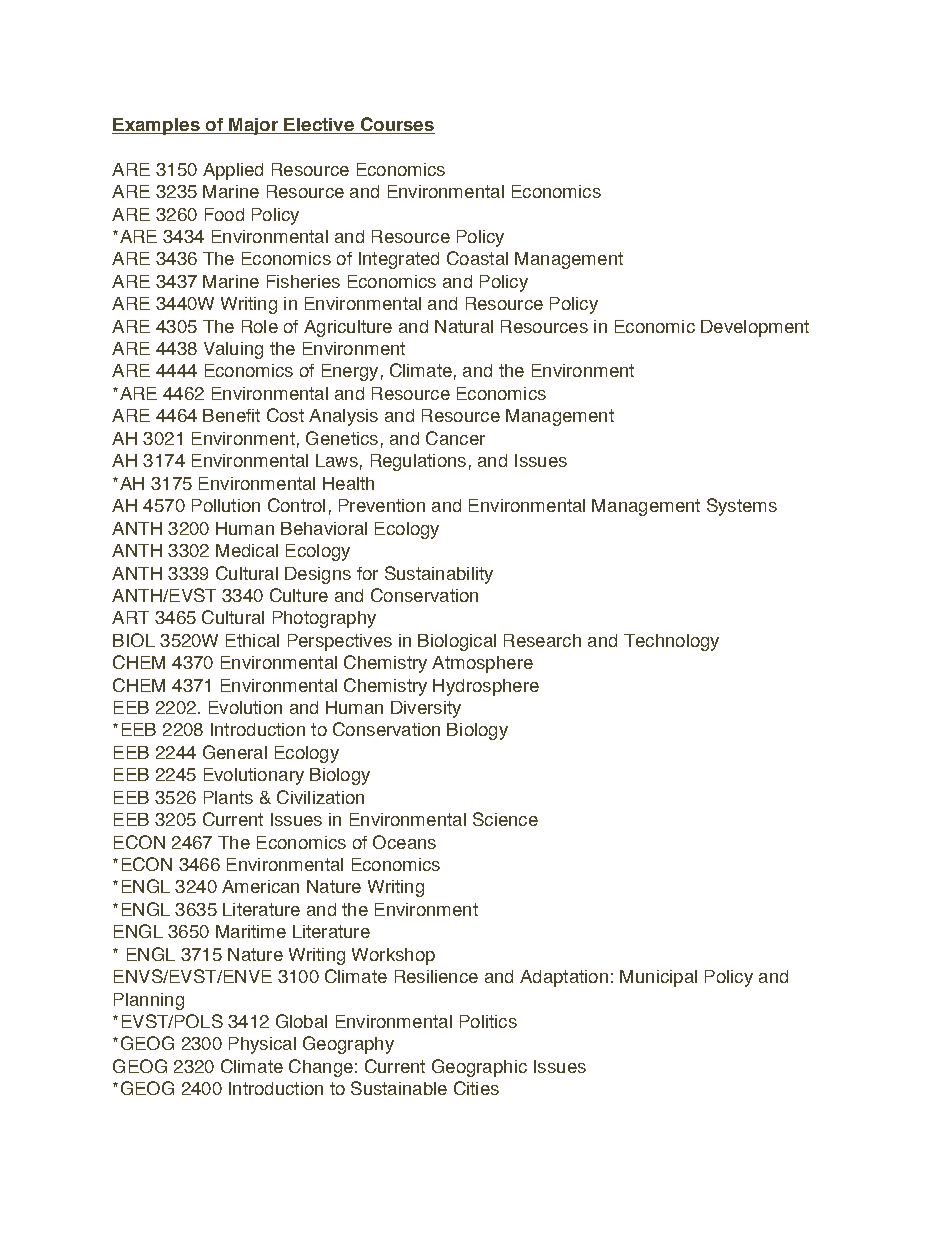  I want to click on Ethical, so click(252, 640).
